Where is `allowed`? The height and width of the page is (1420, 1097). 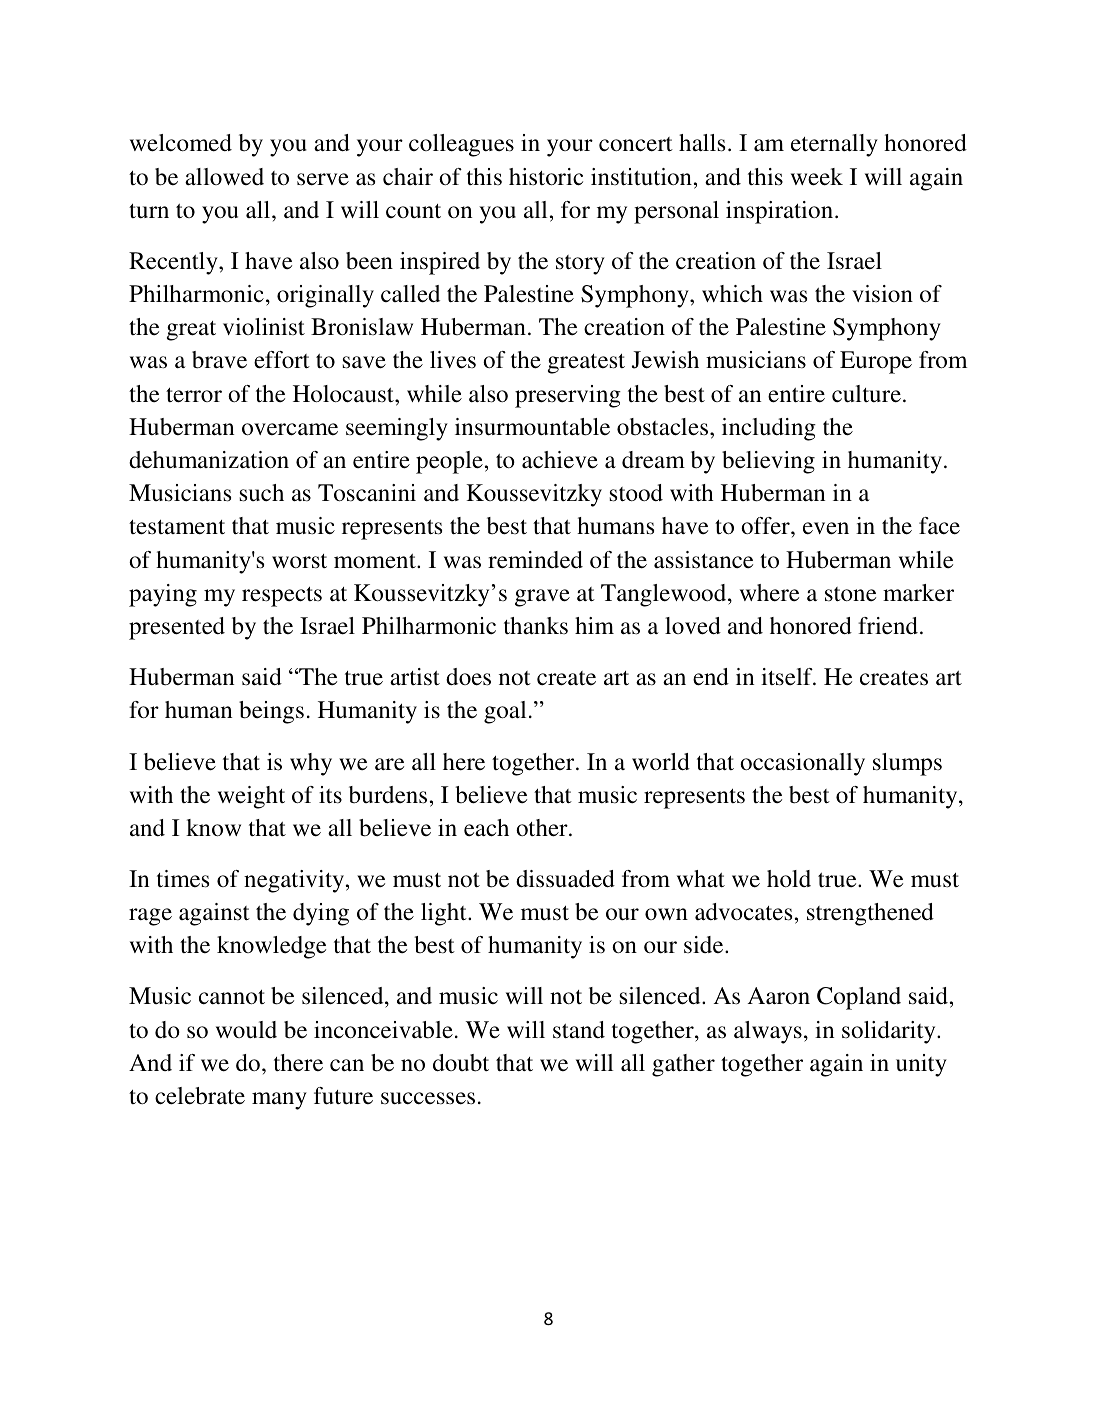 allowed is located at coordinates (224, 176).
